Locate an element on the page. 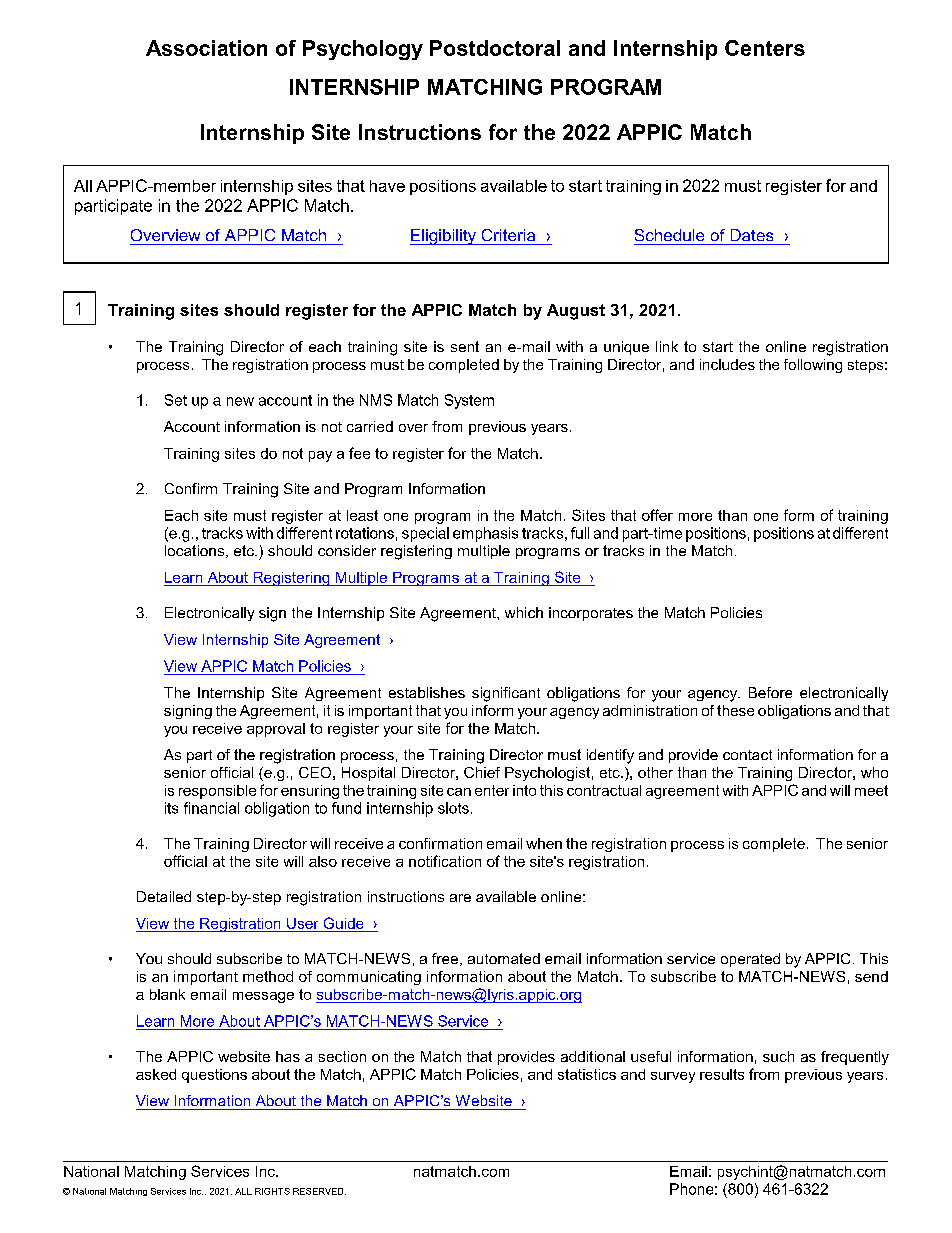  Dates is located at coordinates (752, 235).
